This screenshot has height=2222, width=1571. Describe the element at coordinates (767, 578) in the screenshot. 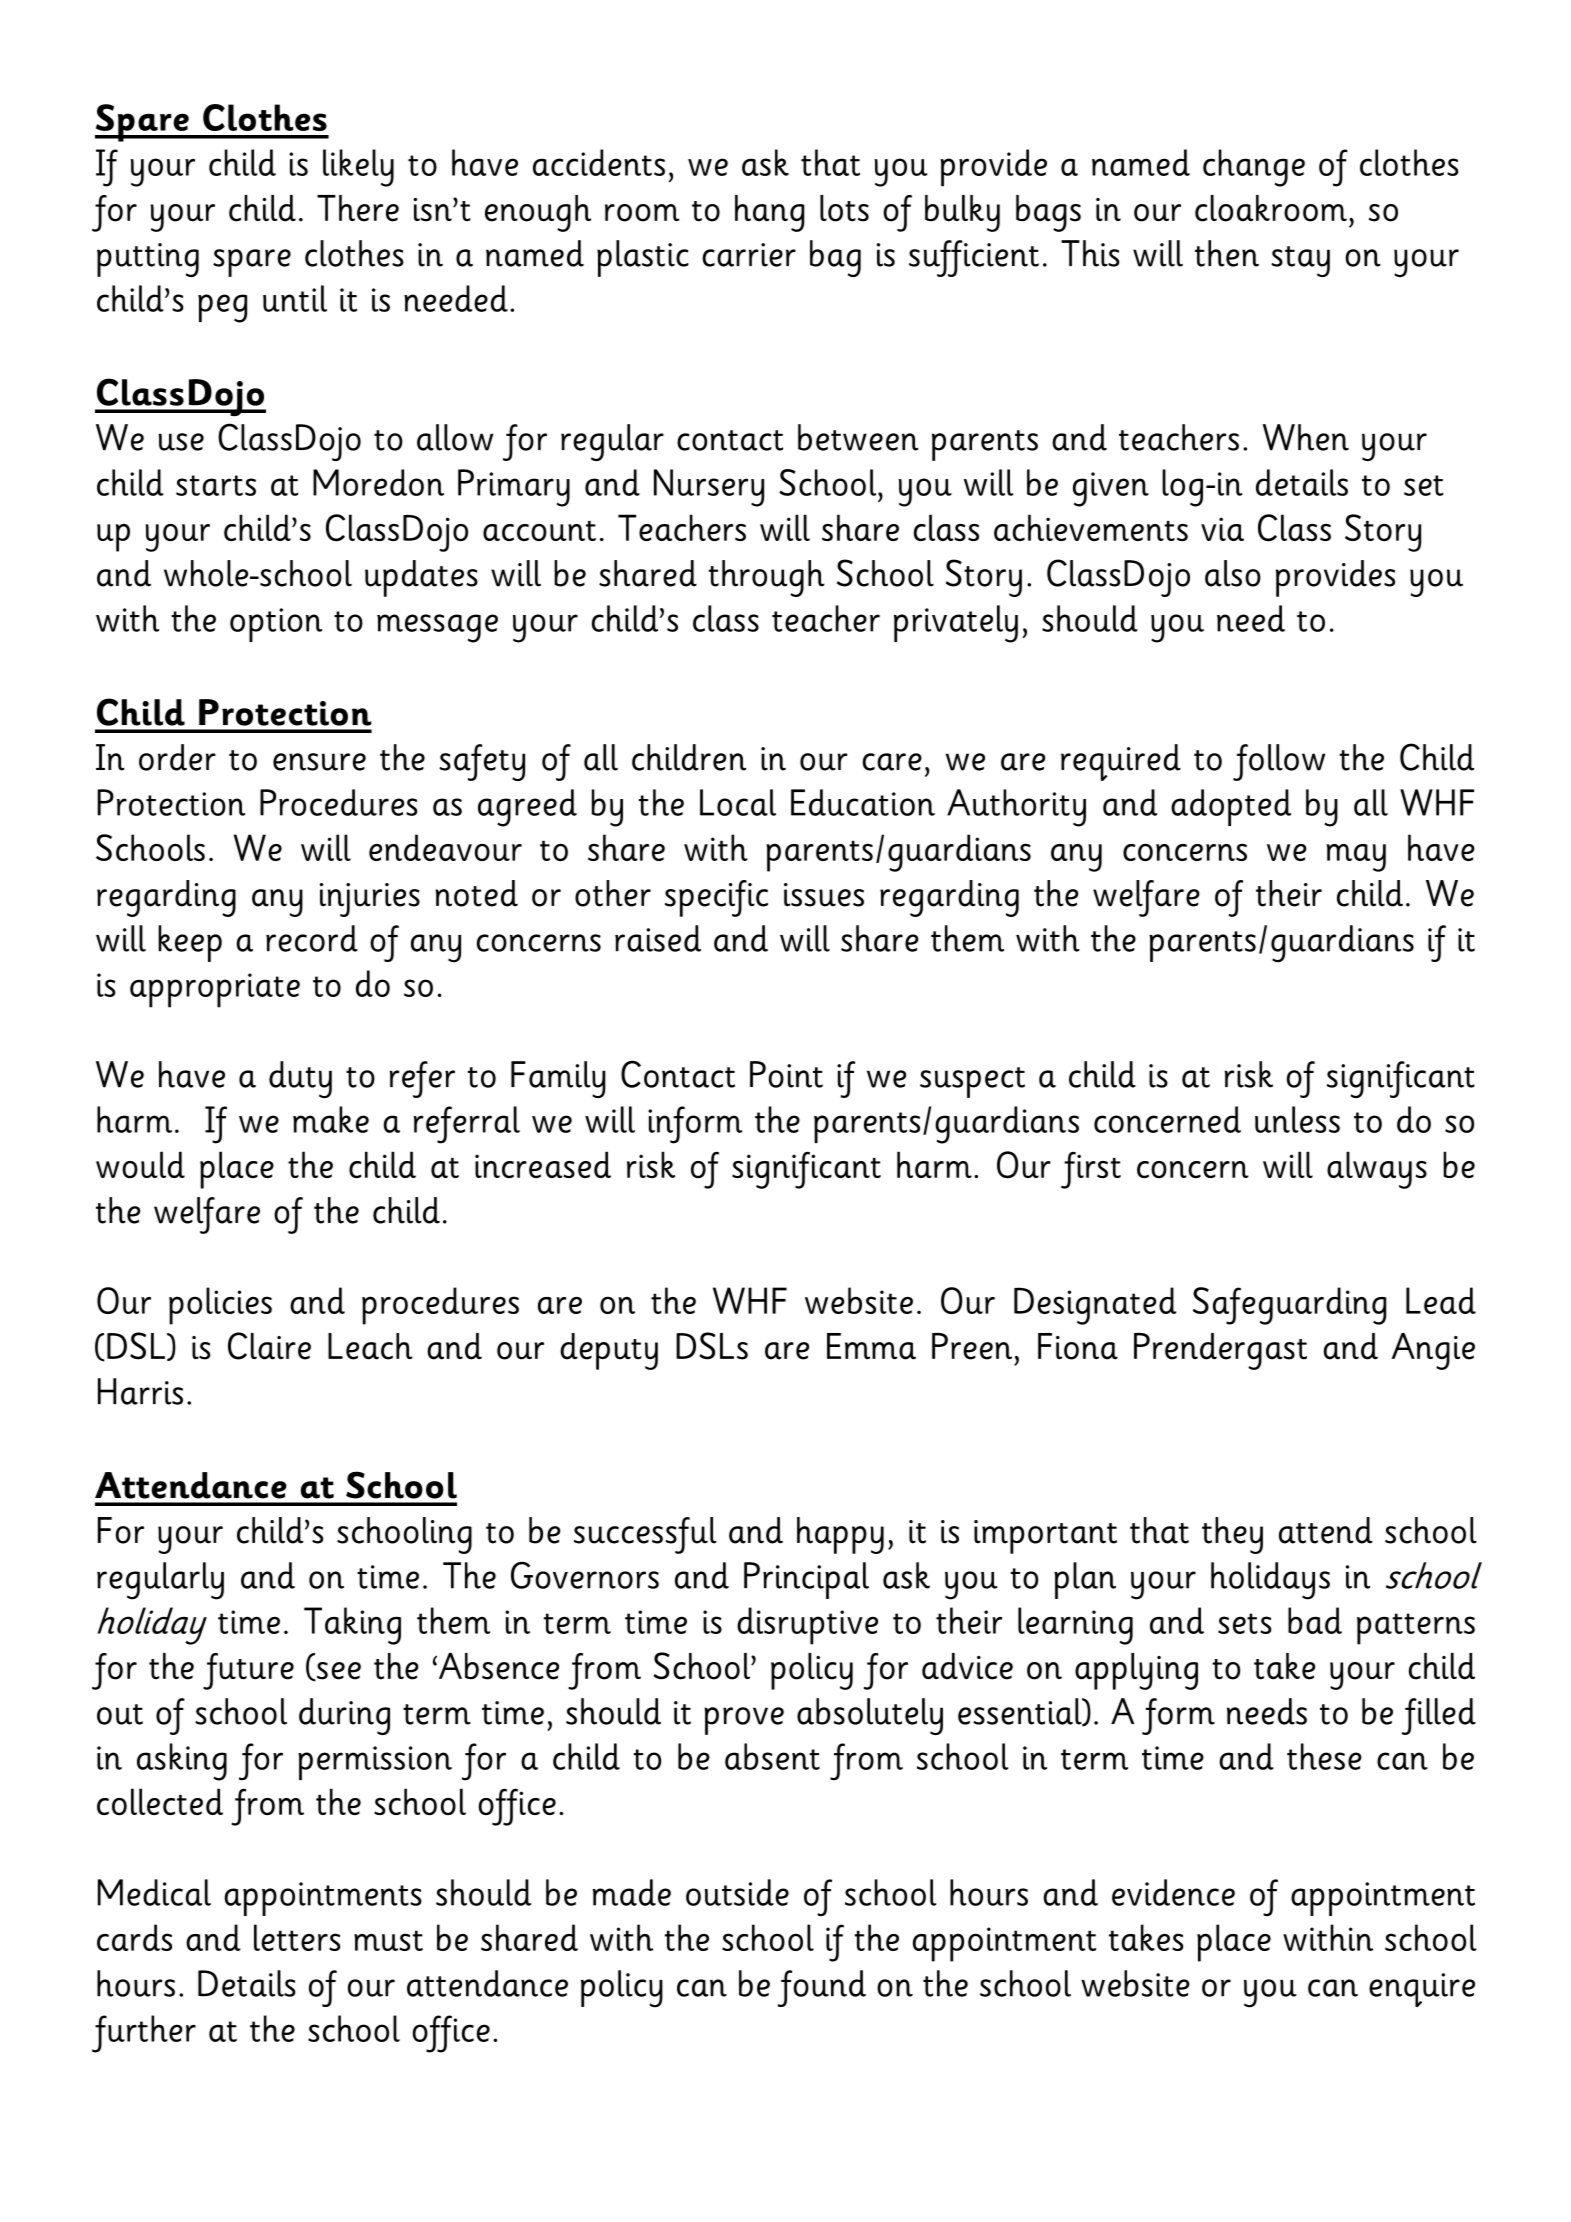

I see `through` at that location.
